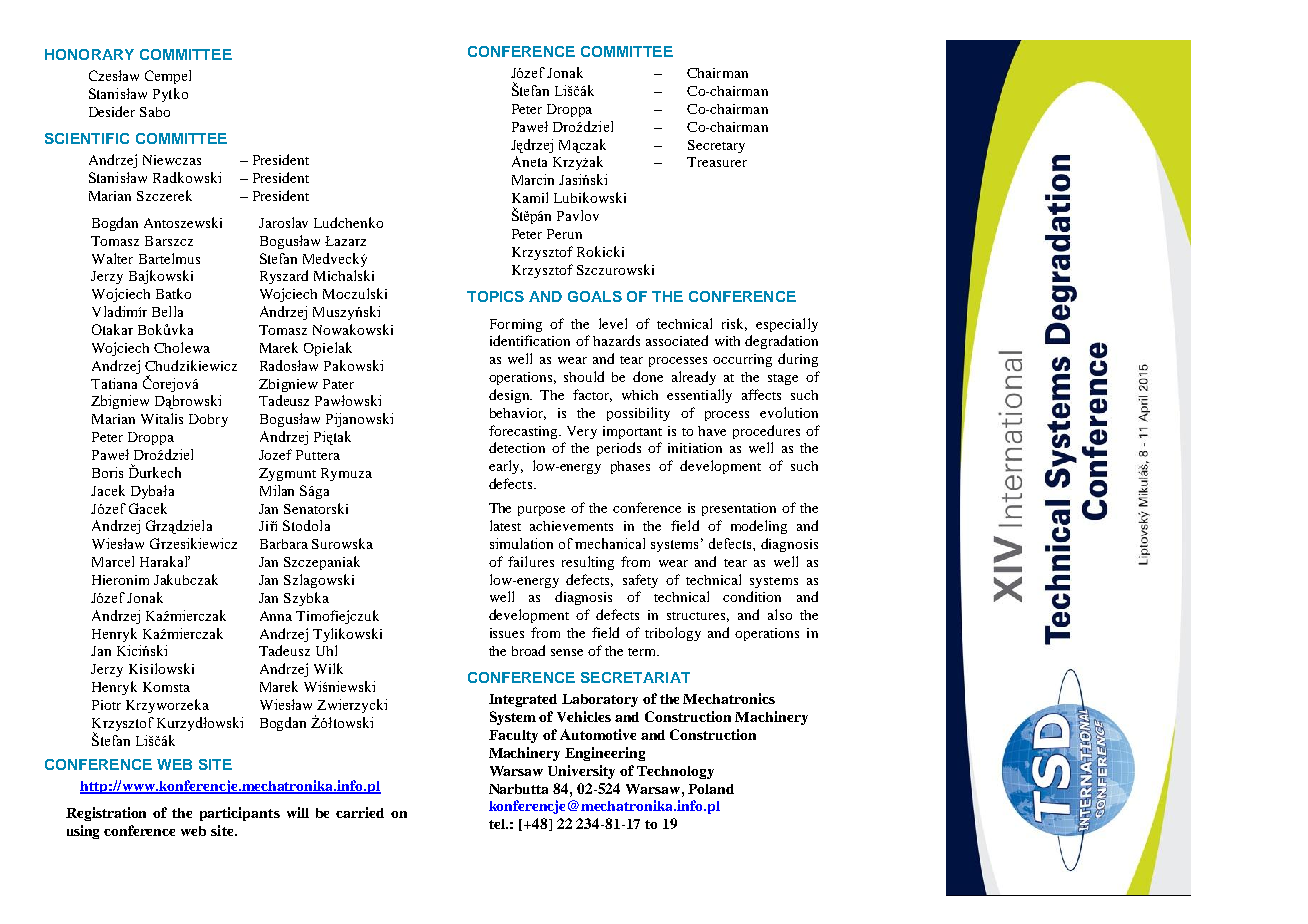 Image resolution: width=1308 pixels, height=924 pixels. What do you see at coordinates (360, 812) in the document?
I see `carried` at bounding box center [360, 812].
